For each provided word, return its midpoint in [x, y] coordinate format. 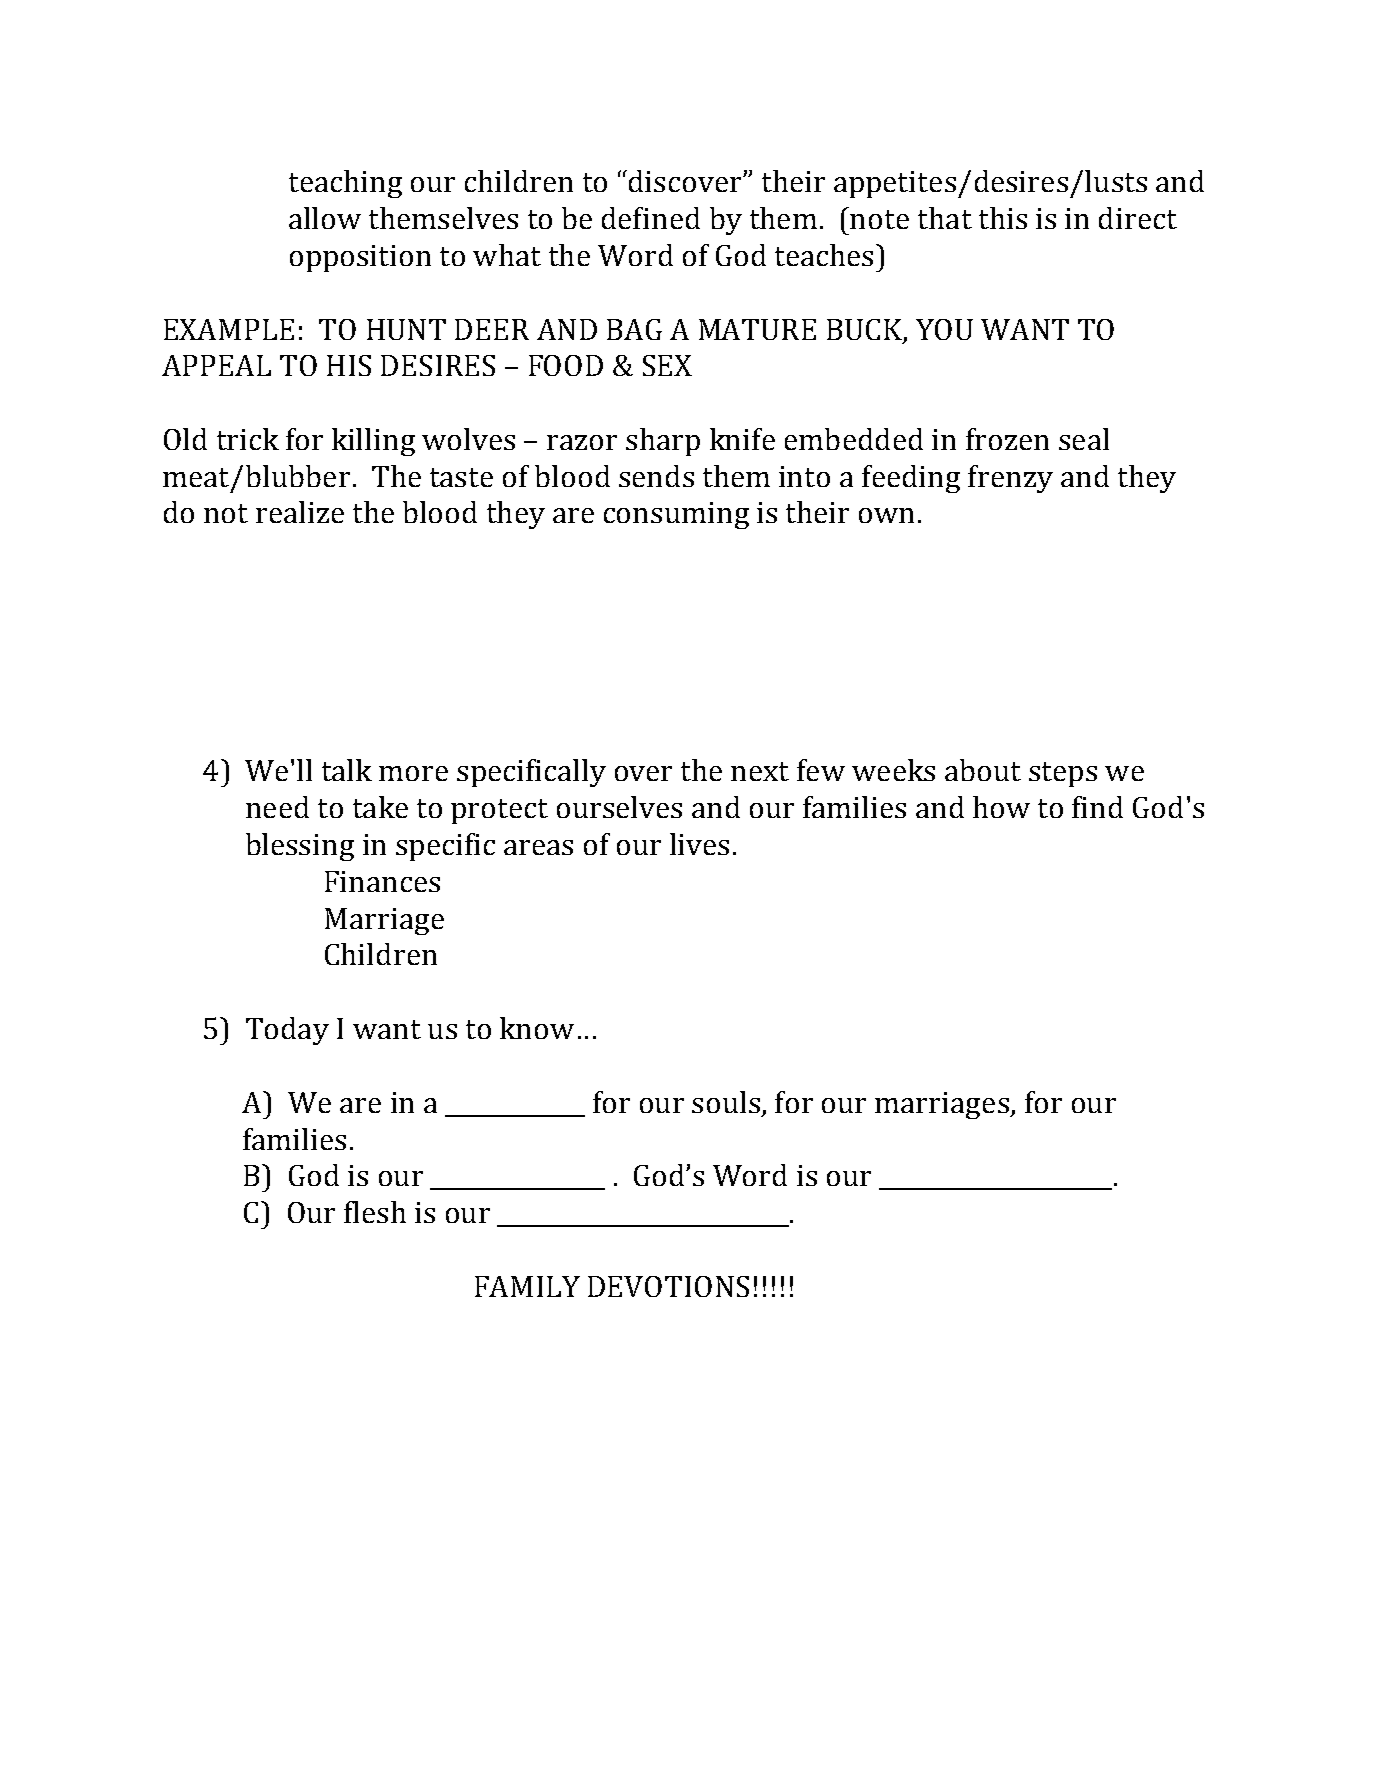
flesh [375, 1212]
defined [651, 218]
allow [325, 218]
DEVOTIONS [668, 1286]
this [1003, 218]
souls [726, 1102]
